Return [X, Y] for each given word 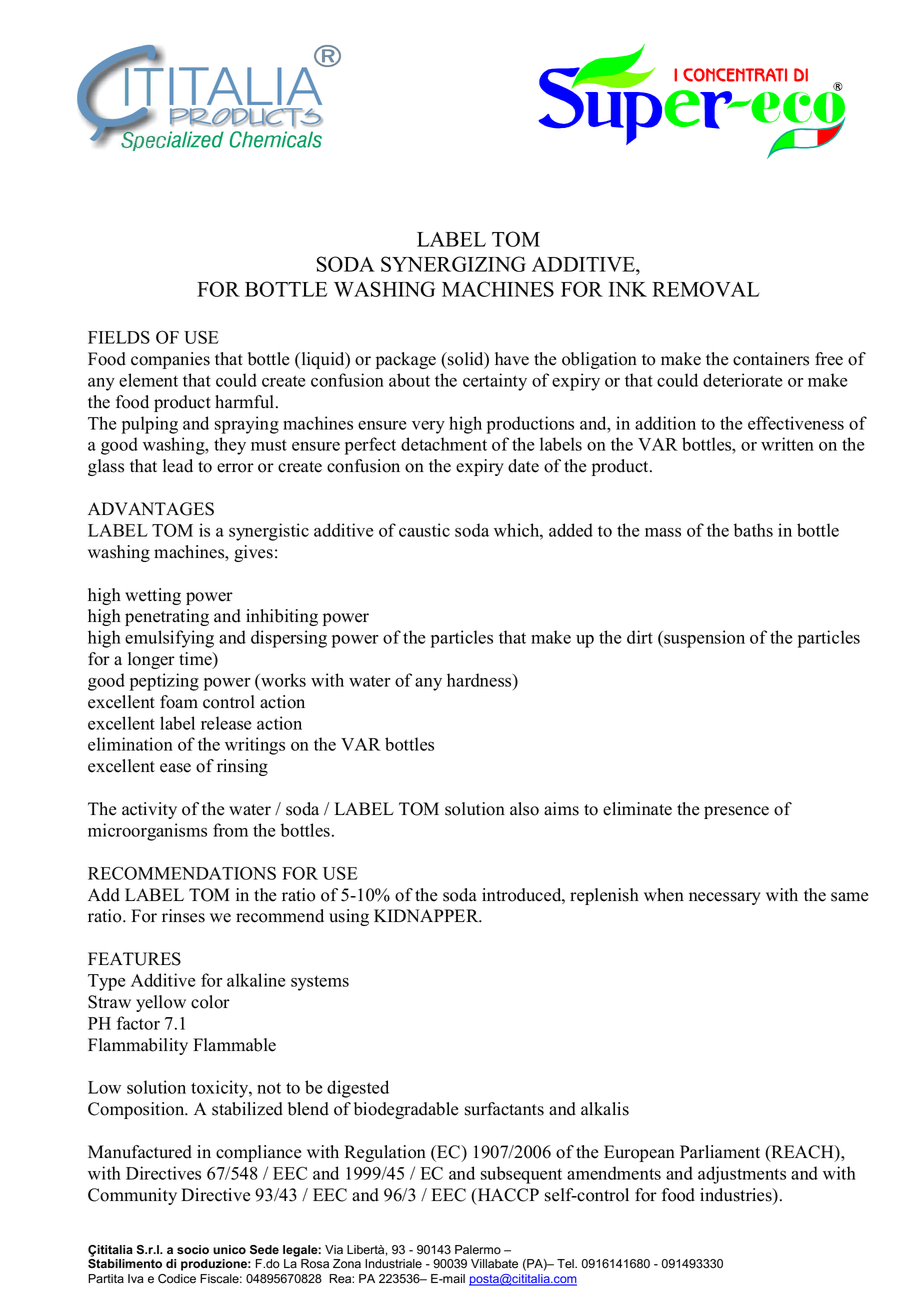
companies [170, 360]
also [524, 809]
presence [736, 812]
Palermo [478, 1250]
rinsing [242, 767]
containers [771, 359]
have [512, 359]
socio [193, 1249]
